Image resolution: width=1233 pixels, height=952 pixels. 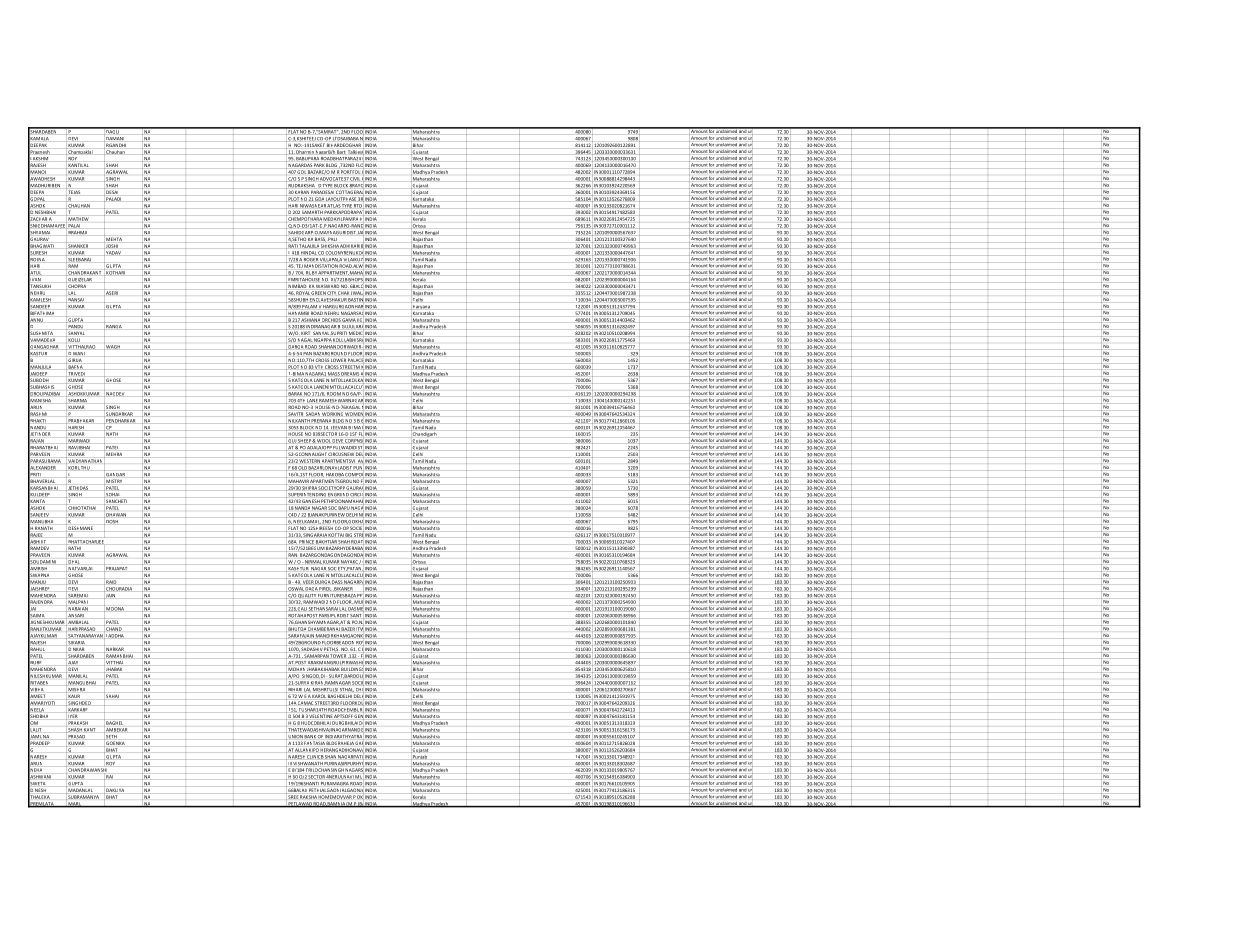 I want to click on TYRE, so click(x=346, y=205).
